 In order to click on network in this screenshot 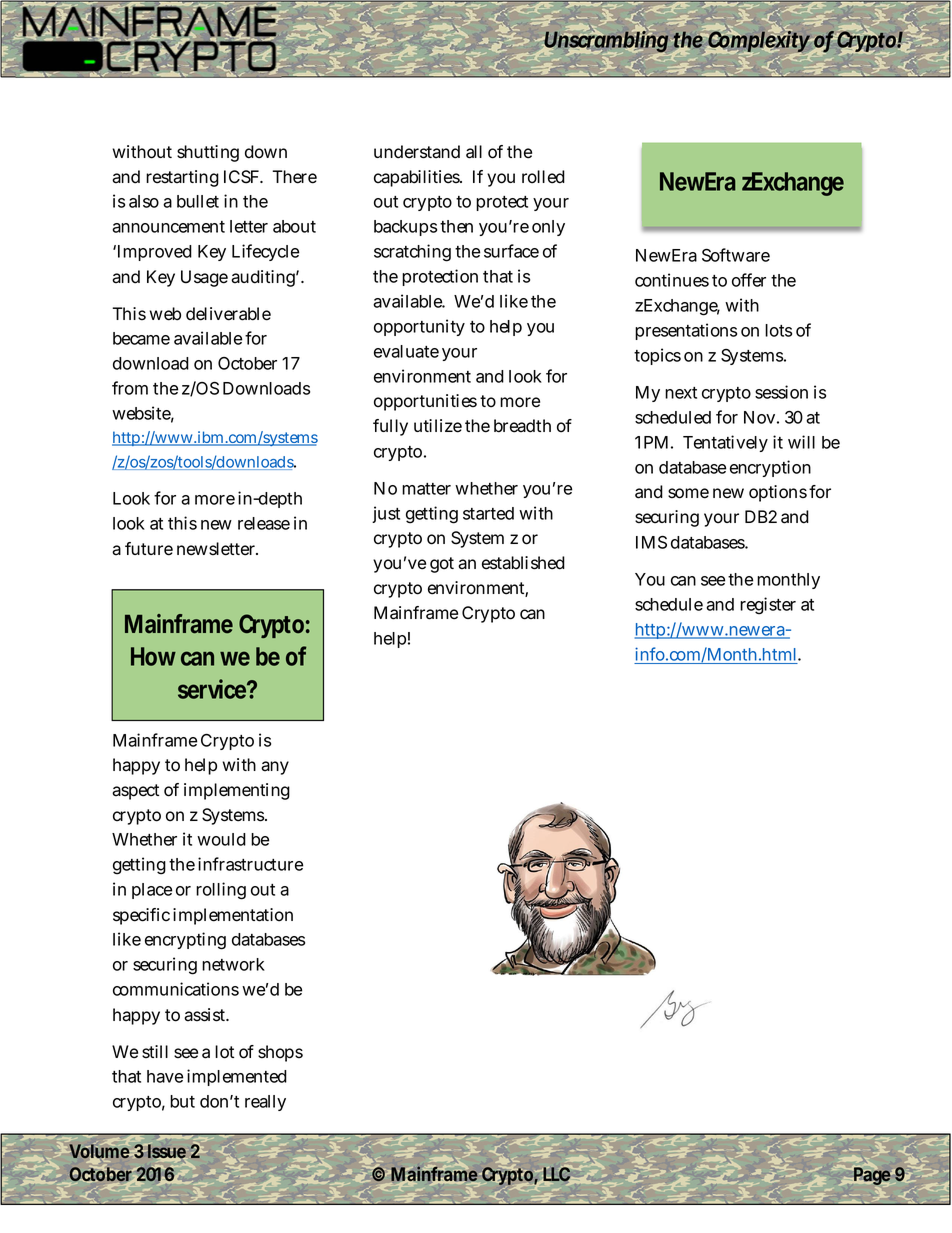, I will do `click(233, 964)`.
